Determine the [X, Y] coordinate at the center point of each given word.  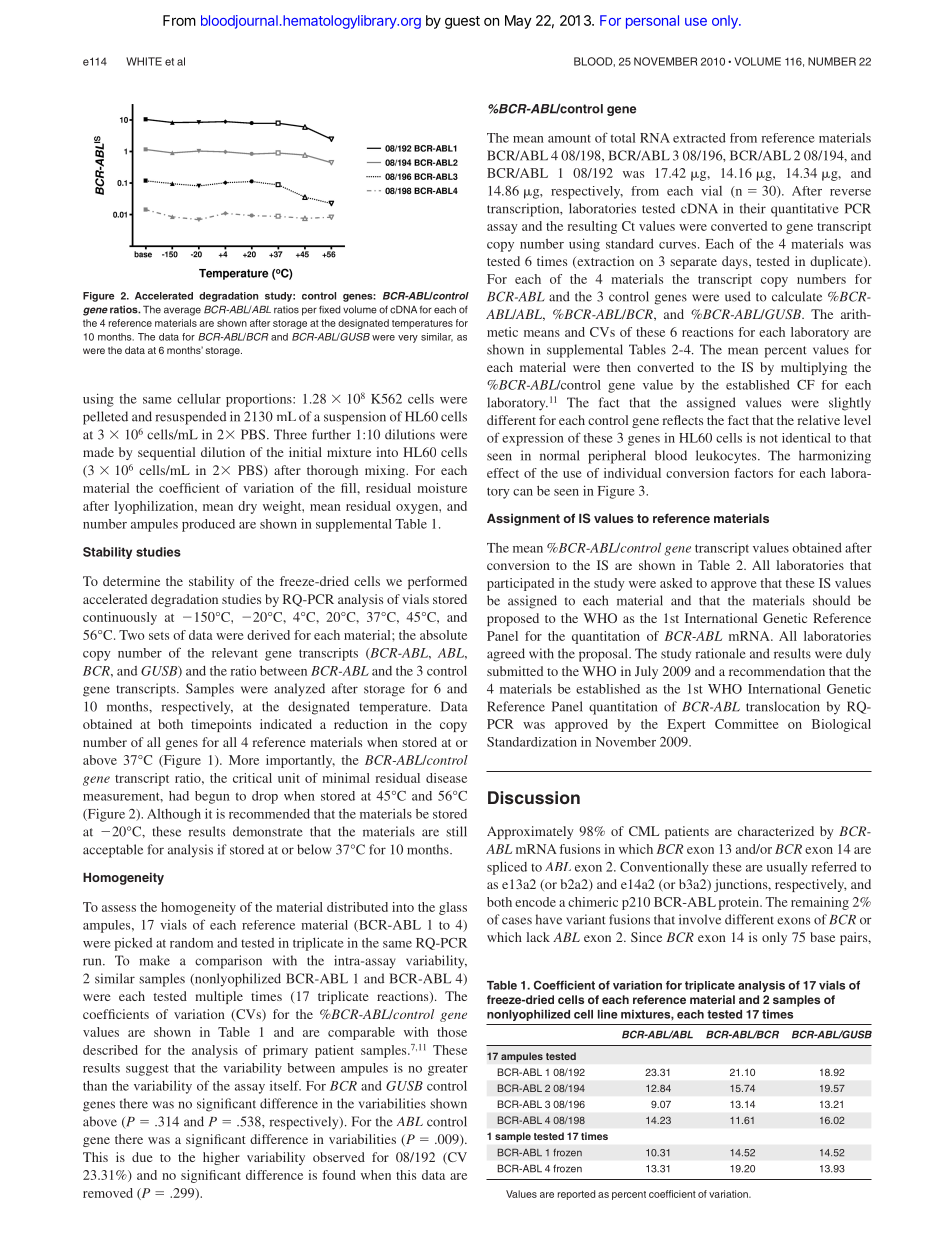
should [831, 600]
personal [652, 22]
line [608, 1014]
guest [462, 22]
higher [221, 1158]
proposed [513, 619]
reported [576, 1195]
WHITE [144, 61]
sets [159, 636]
